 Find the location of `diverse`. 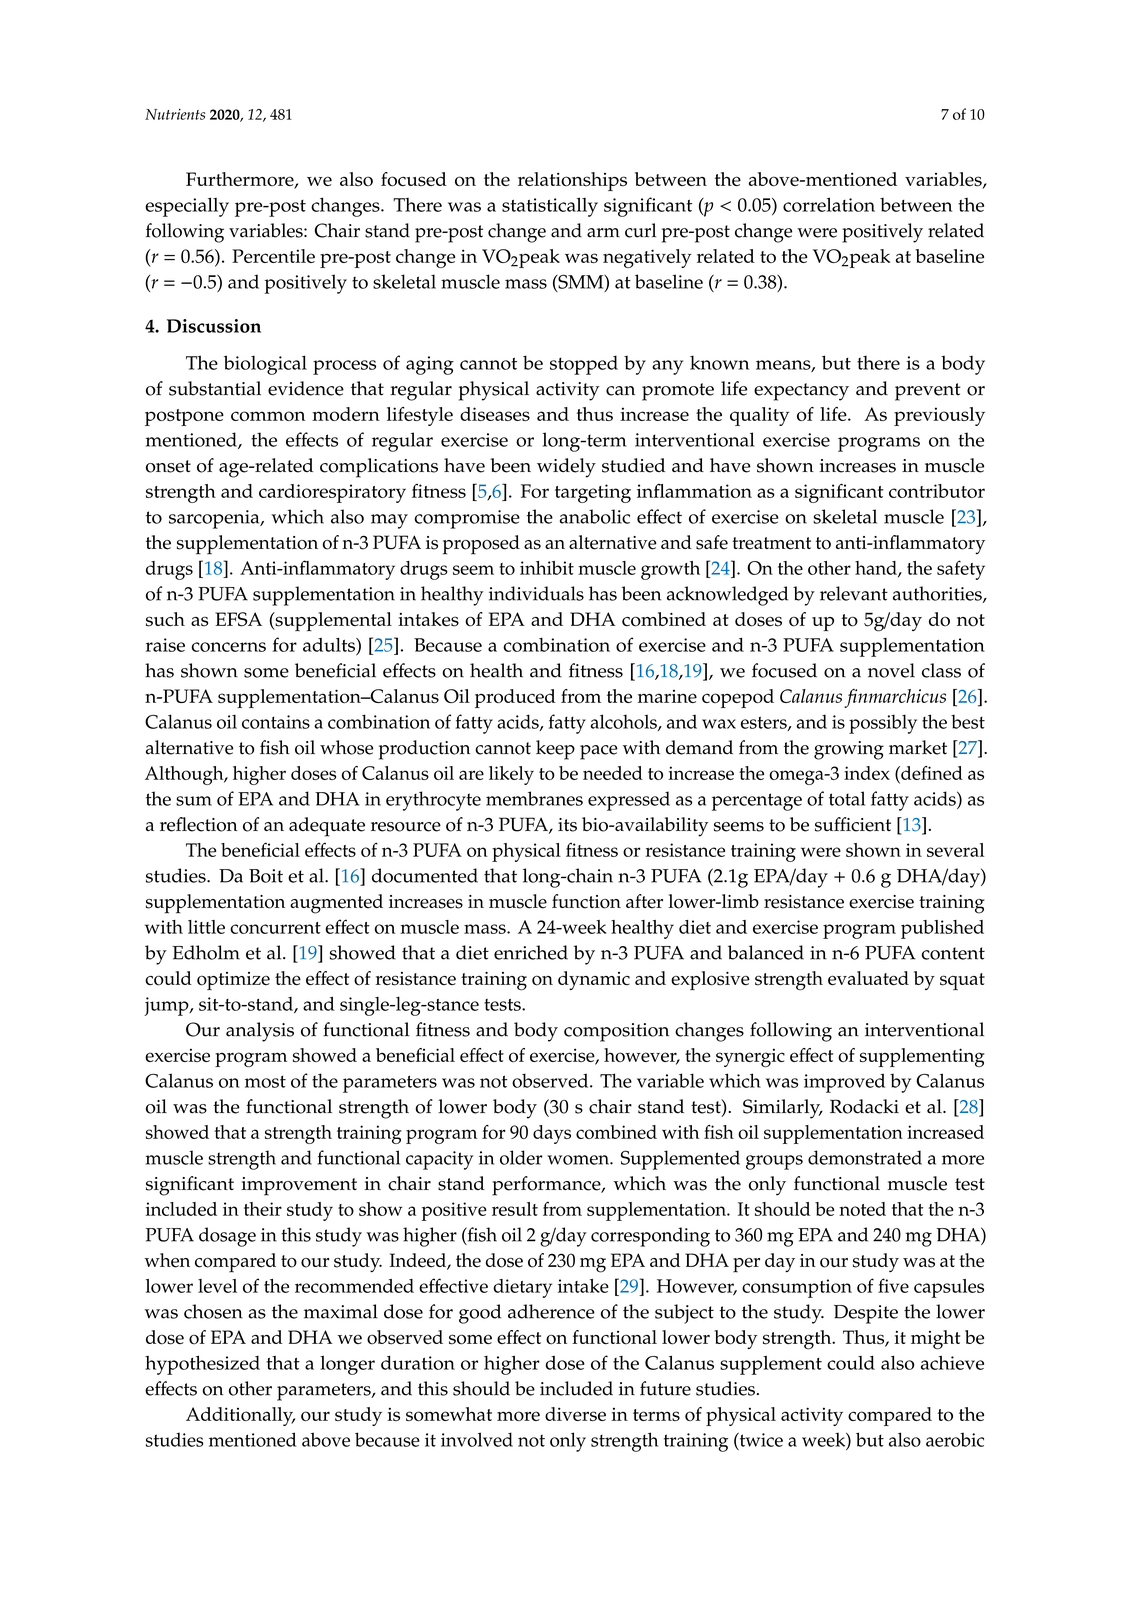

diverse is located at coordinates (575, 1414).
